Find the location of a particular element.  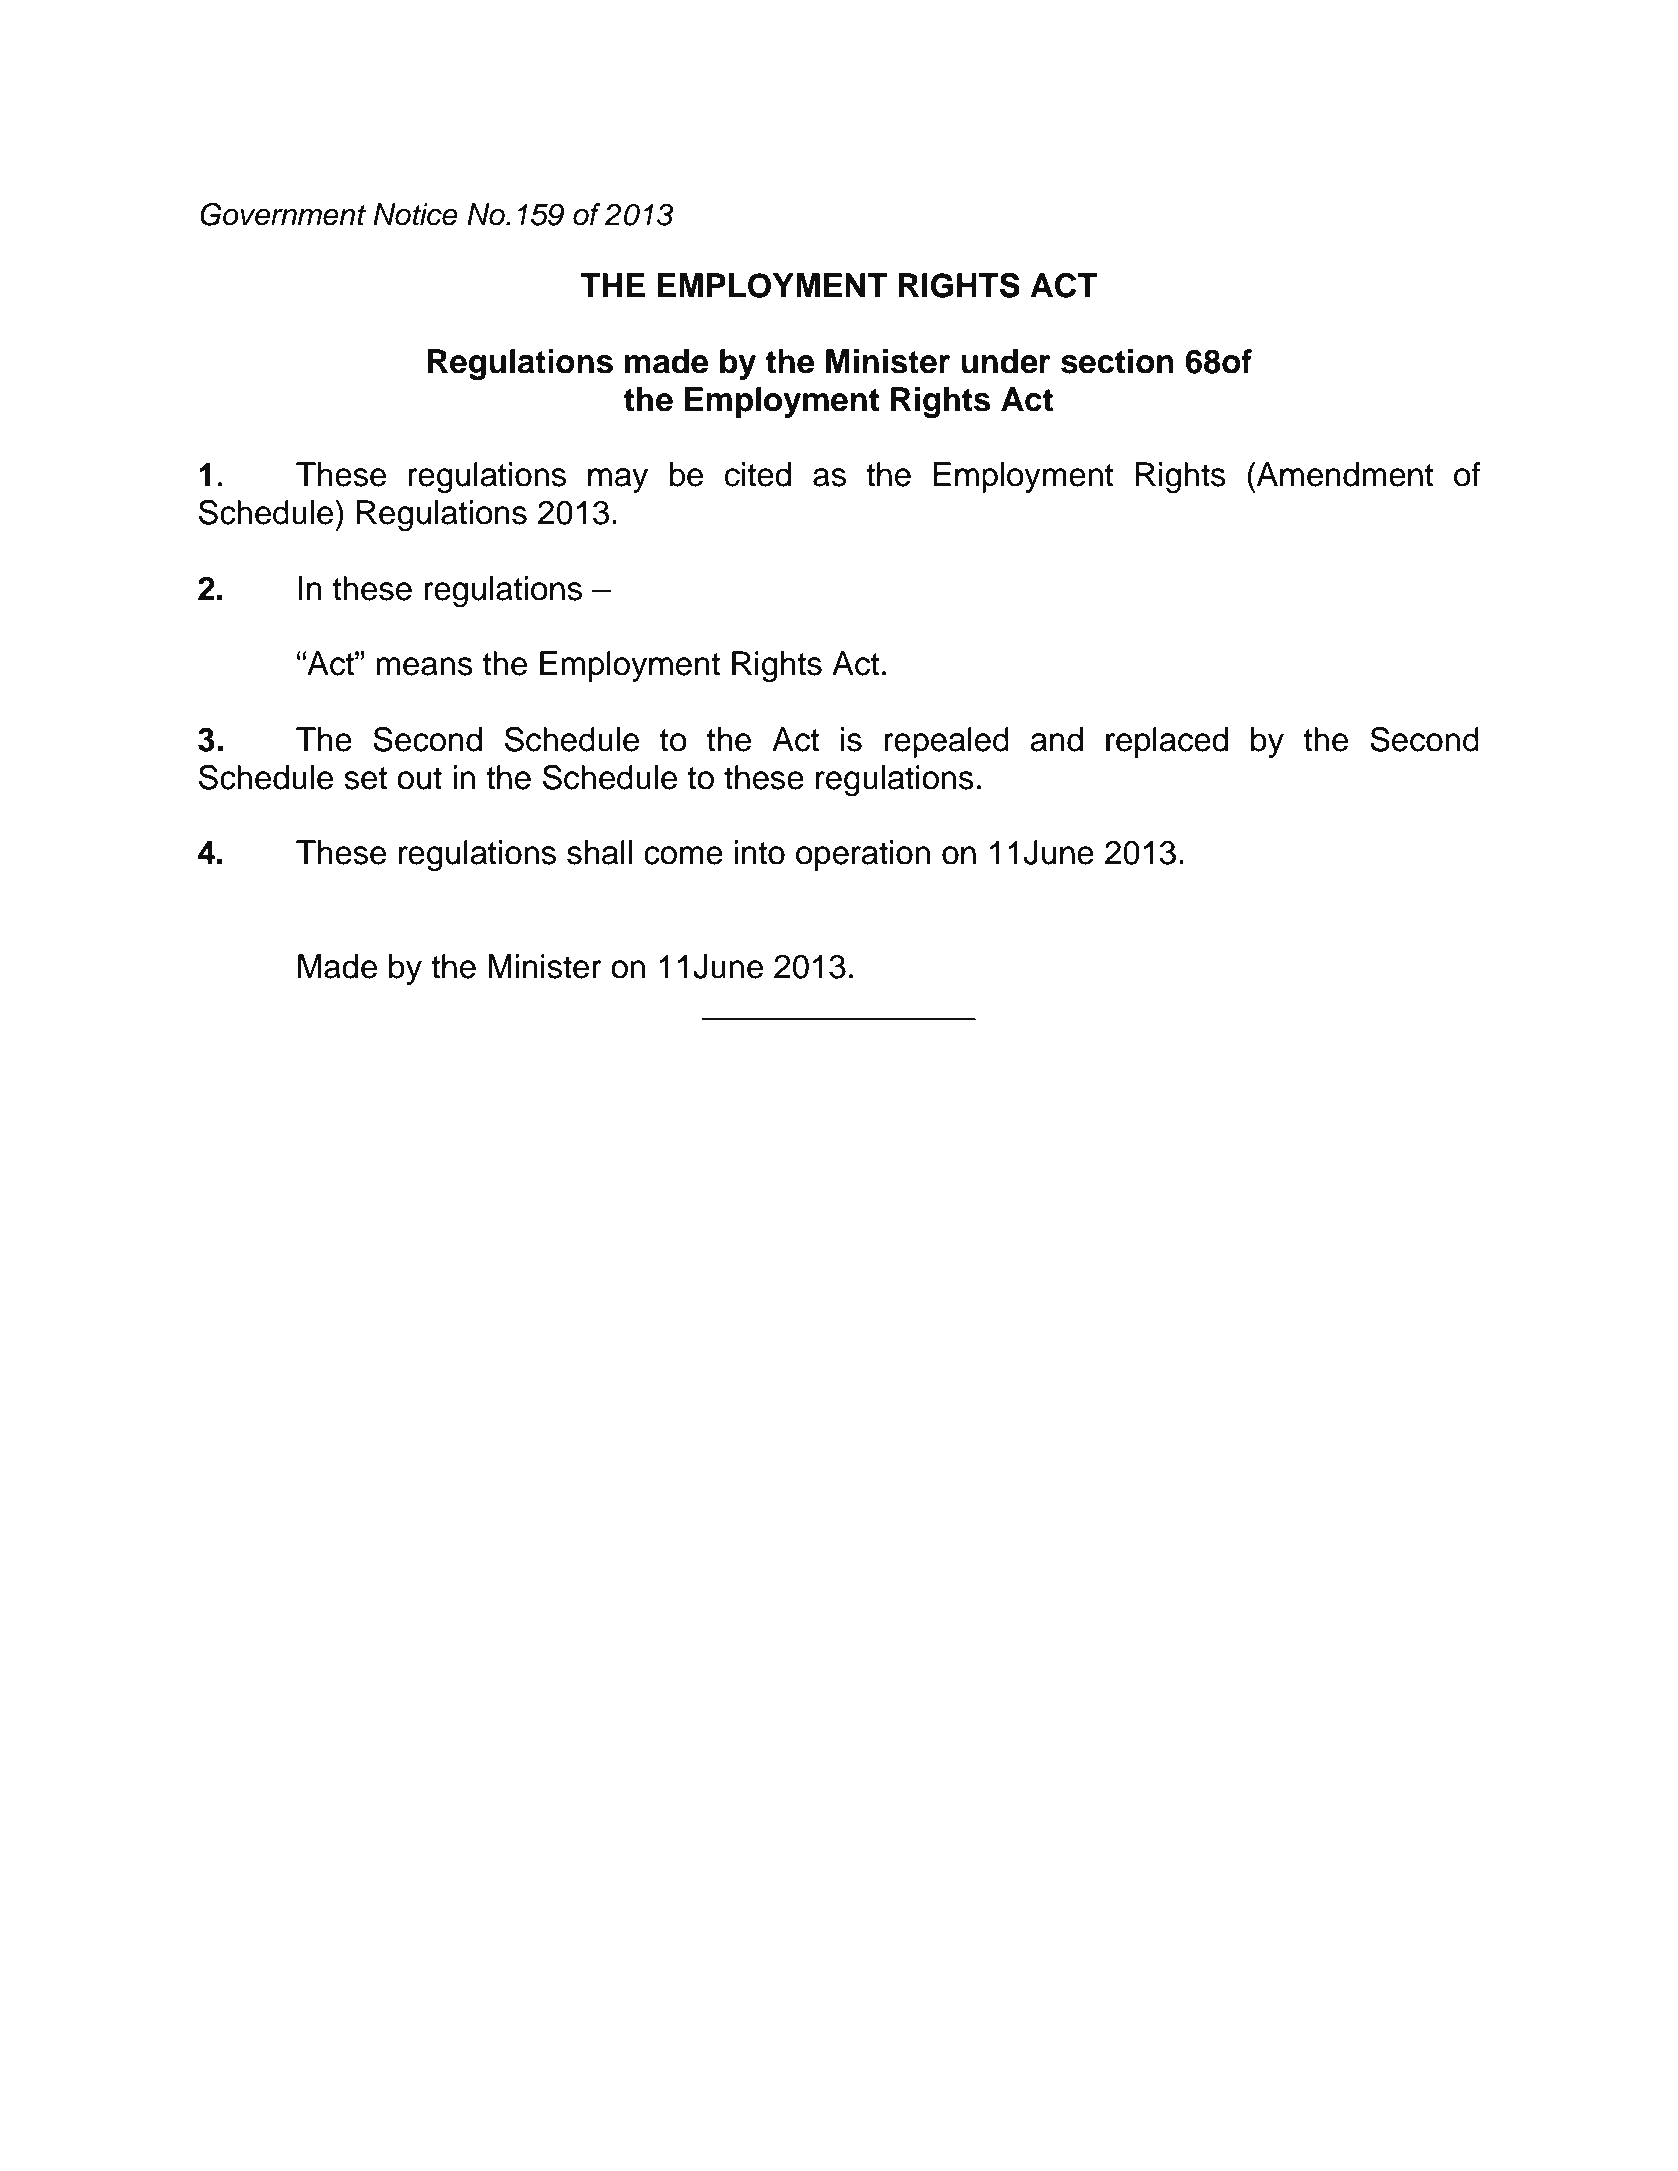

into is located at coordinates (759, 852).
